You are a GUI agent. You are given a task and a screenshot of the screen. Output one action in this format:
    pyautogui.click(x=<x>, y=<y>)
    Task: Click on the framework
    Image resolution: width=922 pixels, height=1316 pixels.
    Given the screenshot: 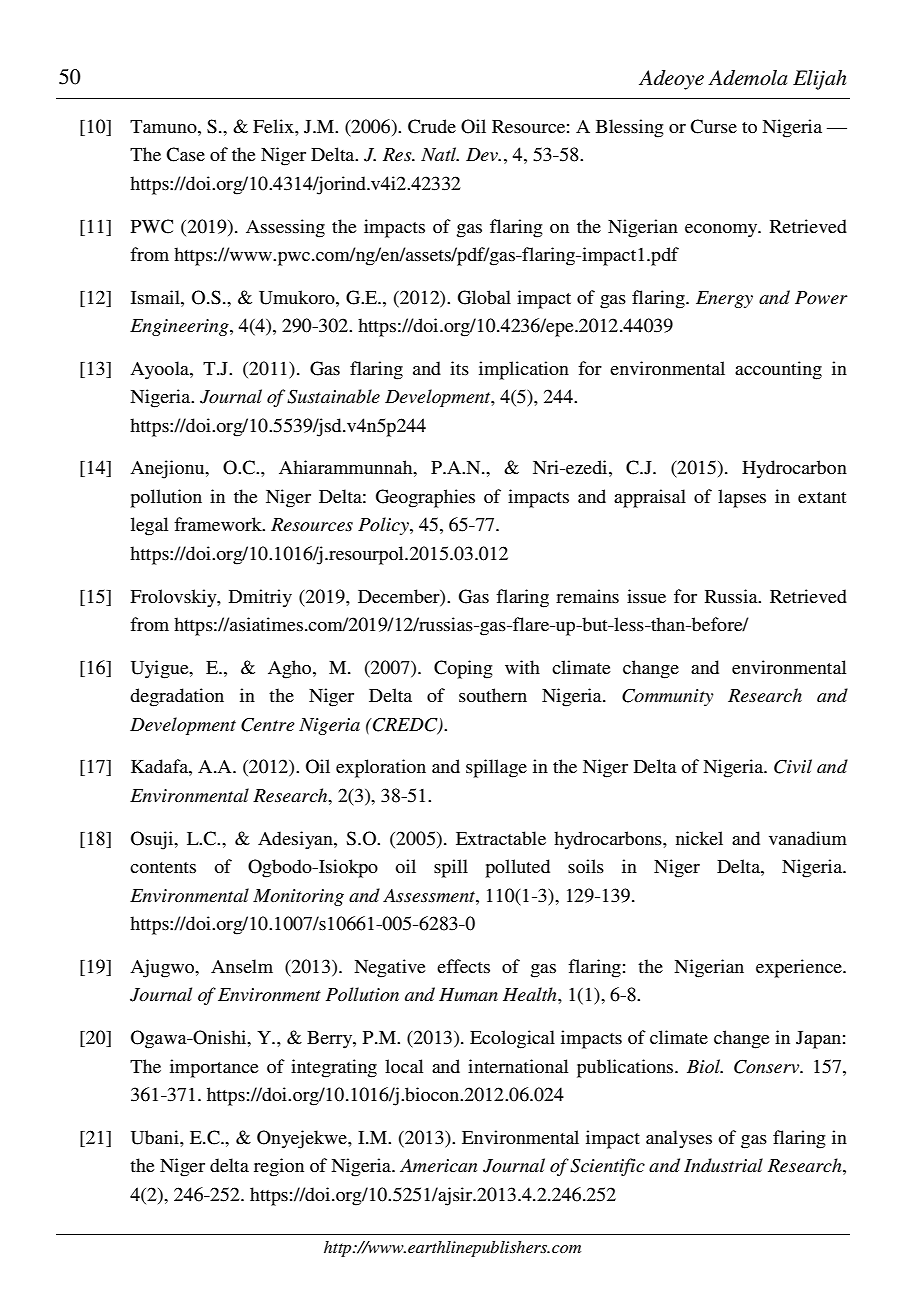 What is the action you would take?
    pyautogui.click(x=219, y=524)
